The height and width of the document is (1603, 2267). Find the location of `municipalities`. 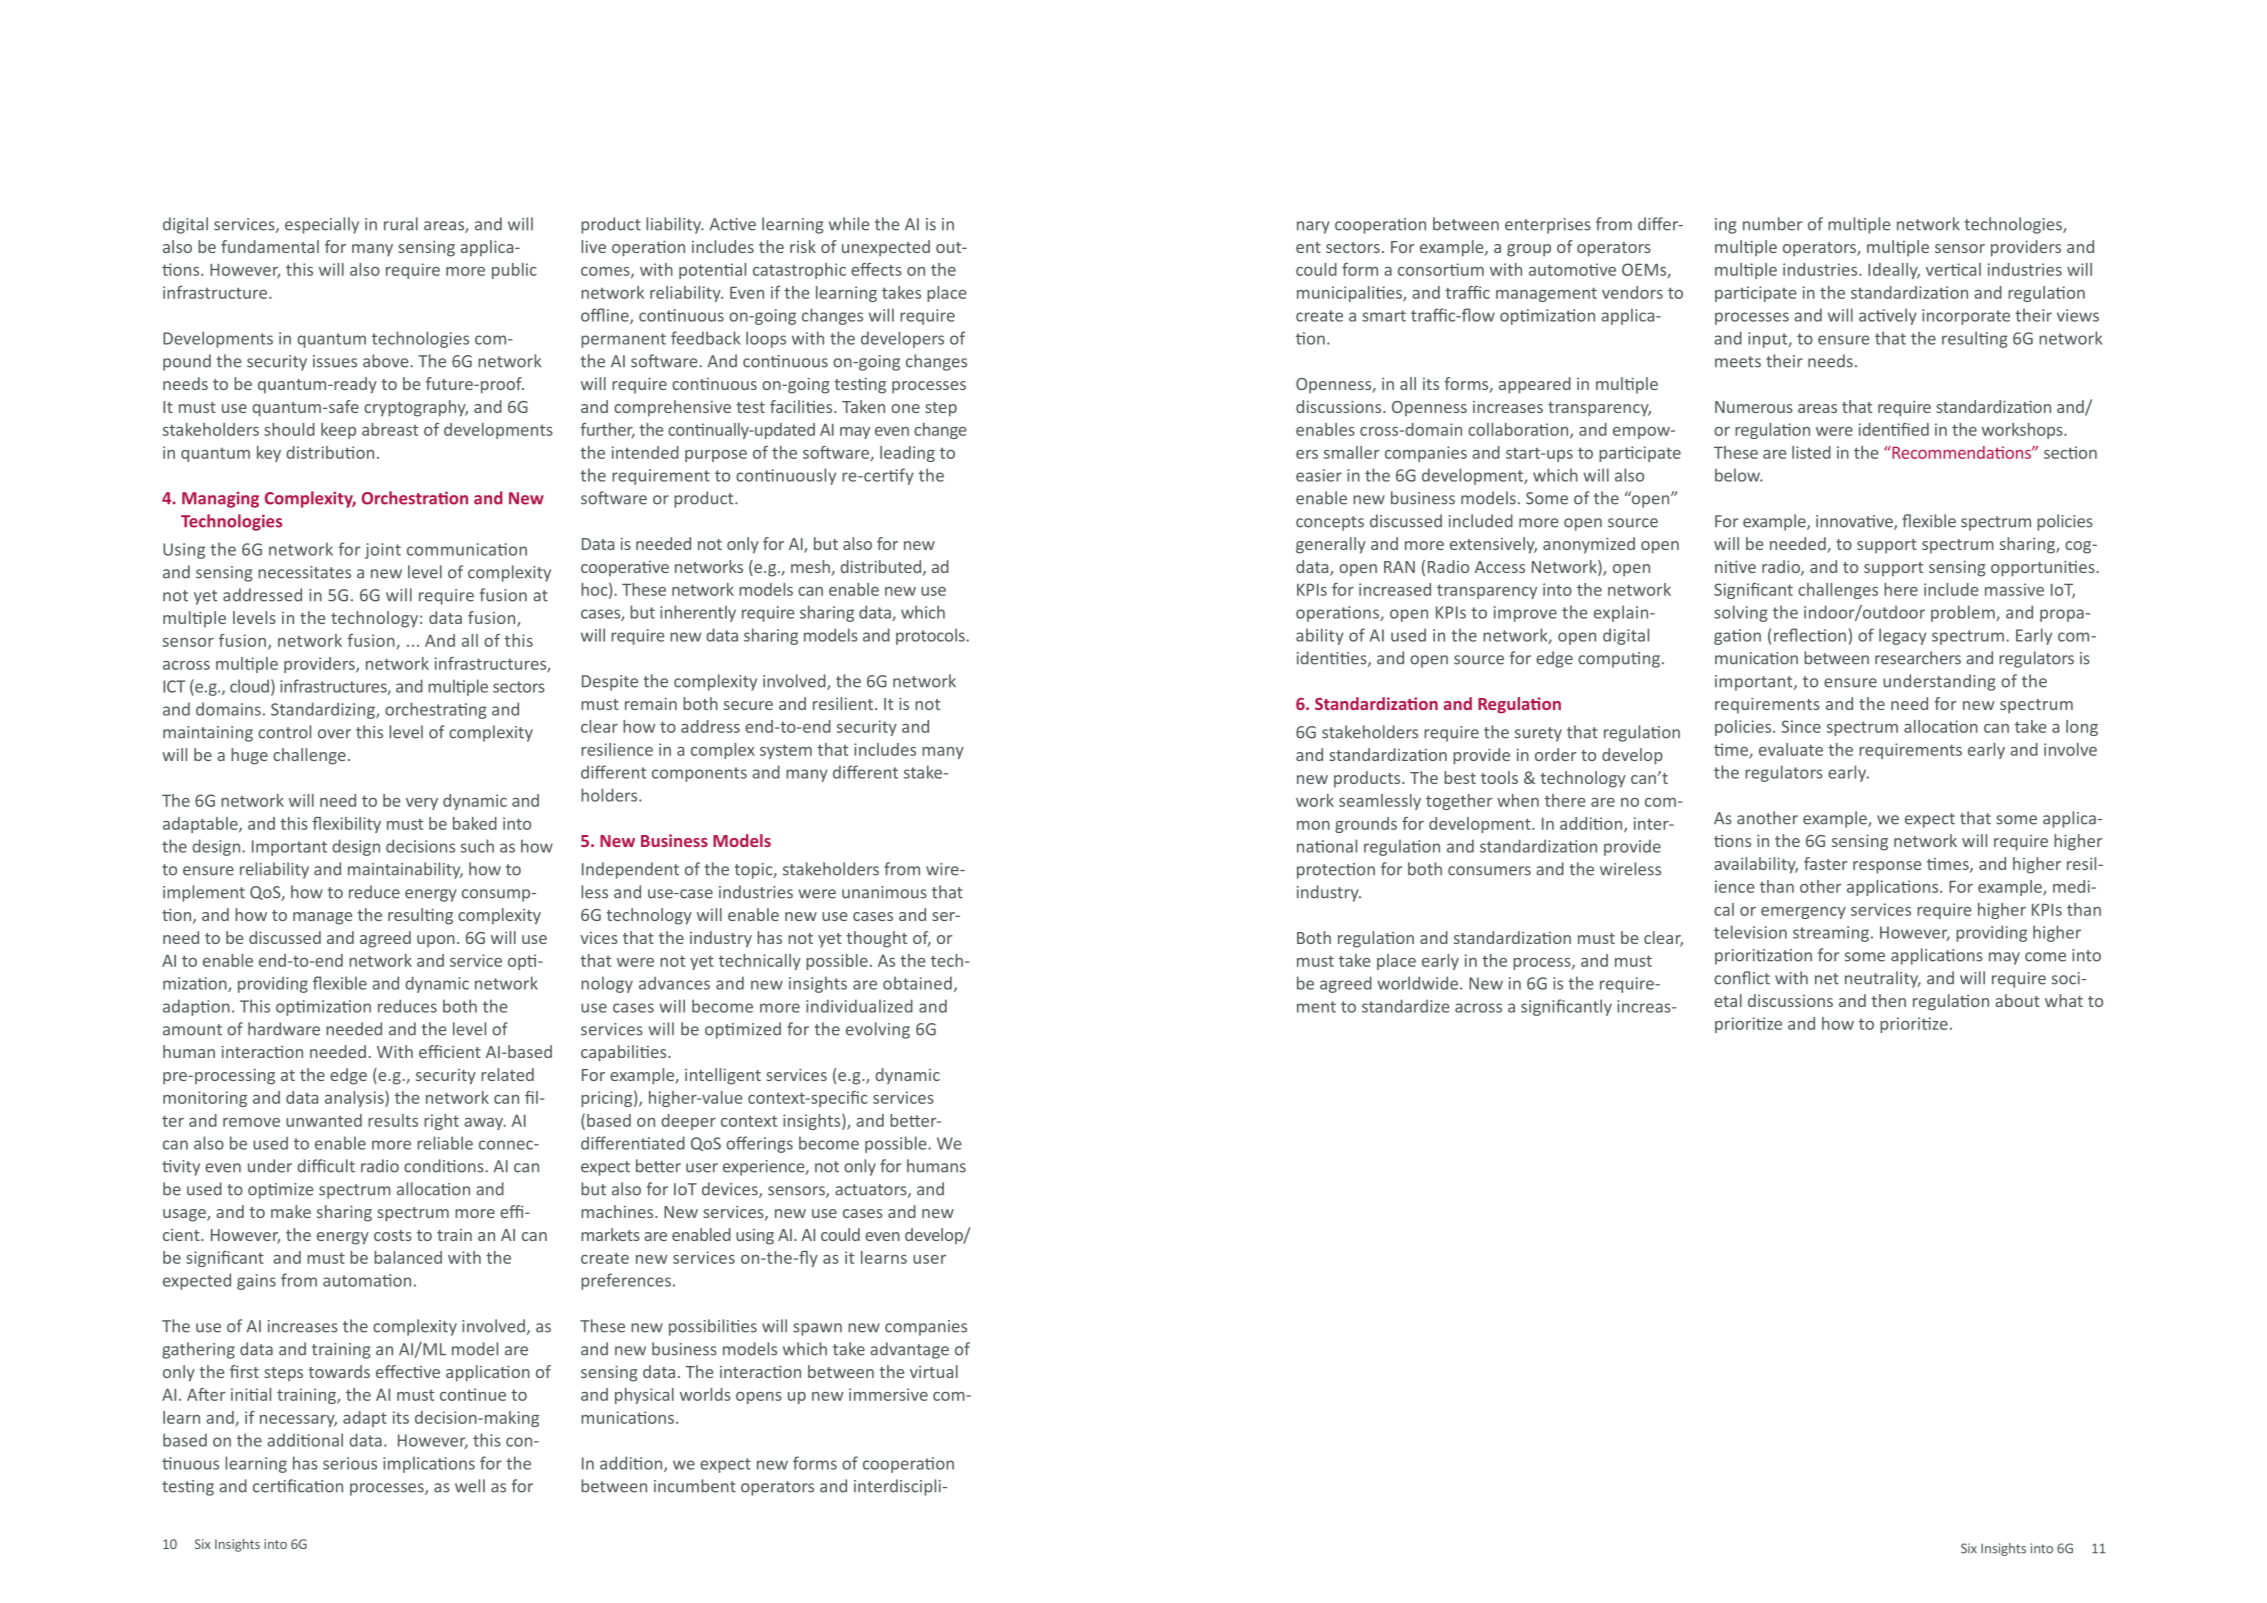

municipalities is located at coordinates (1350, 294).
